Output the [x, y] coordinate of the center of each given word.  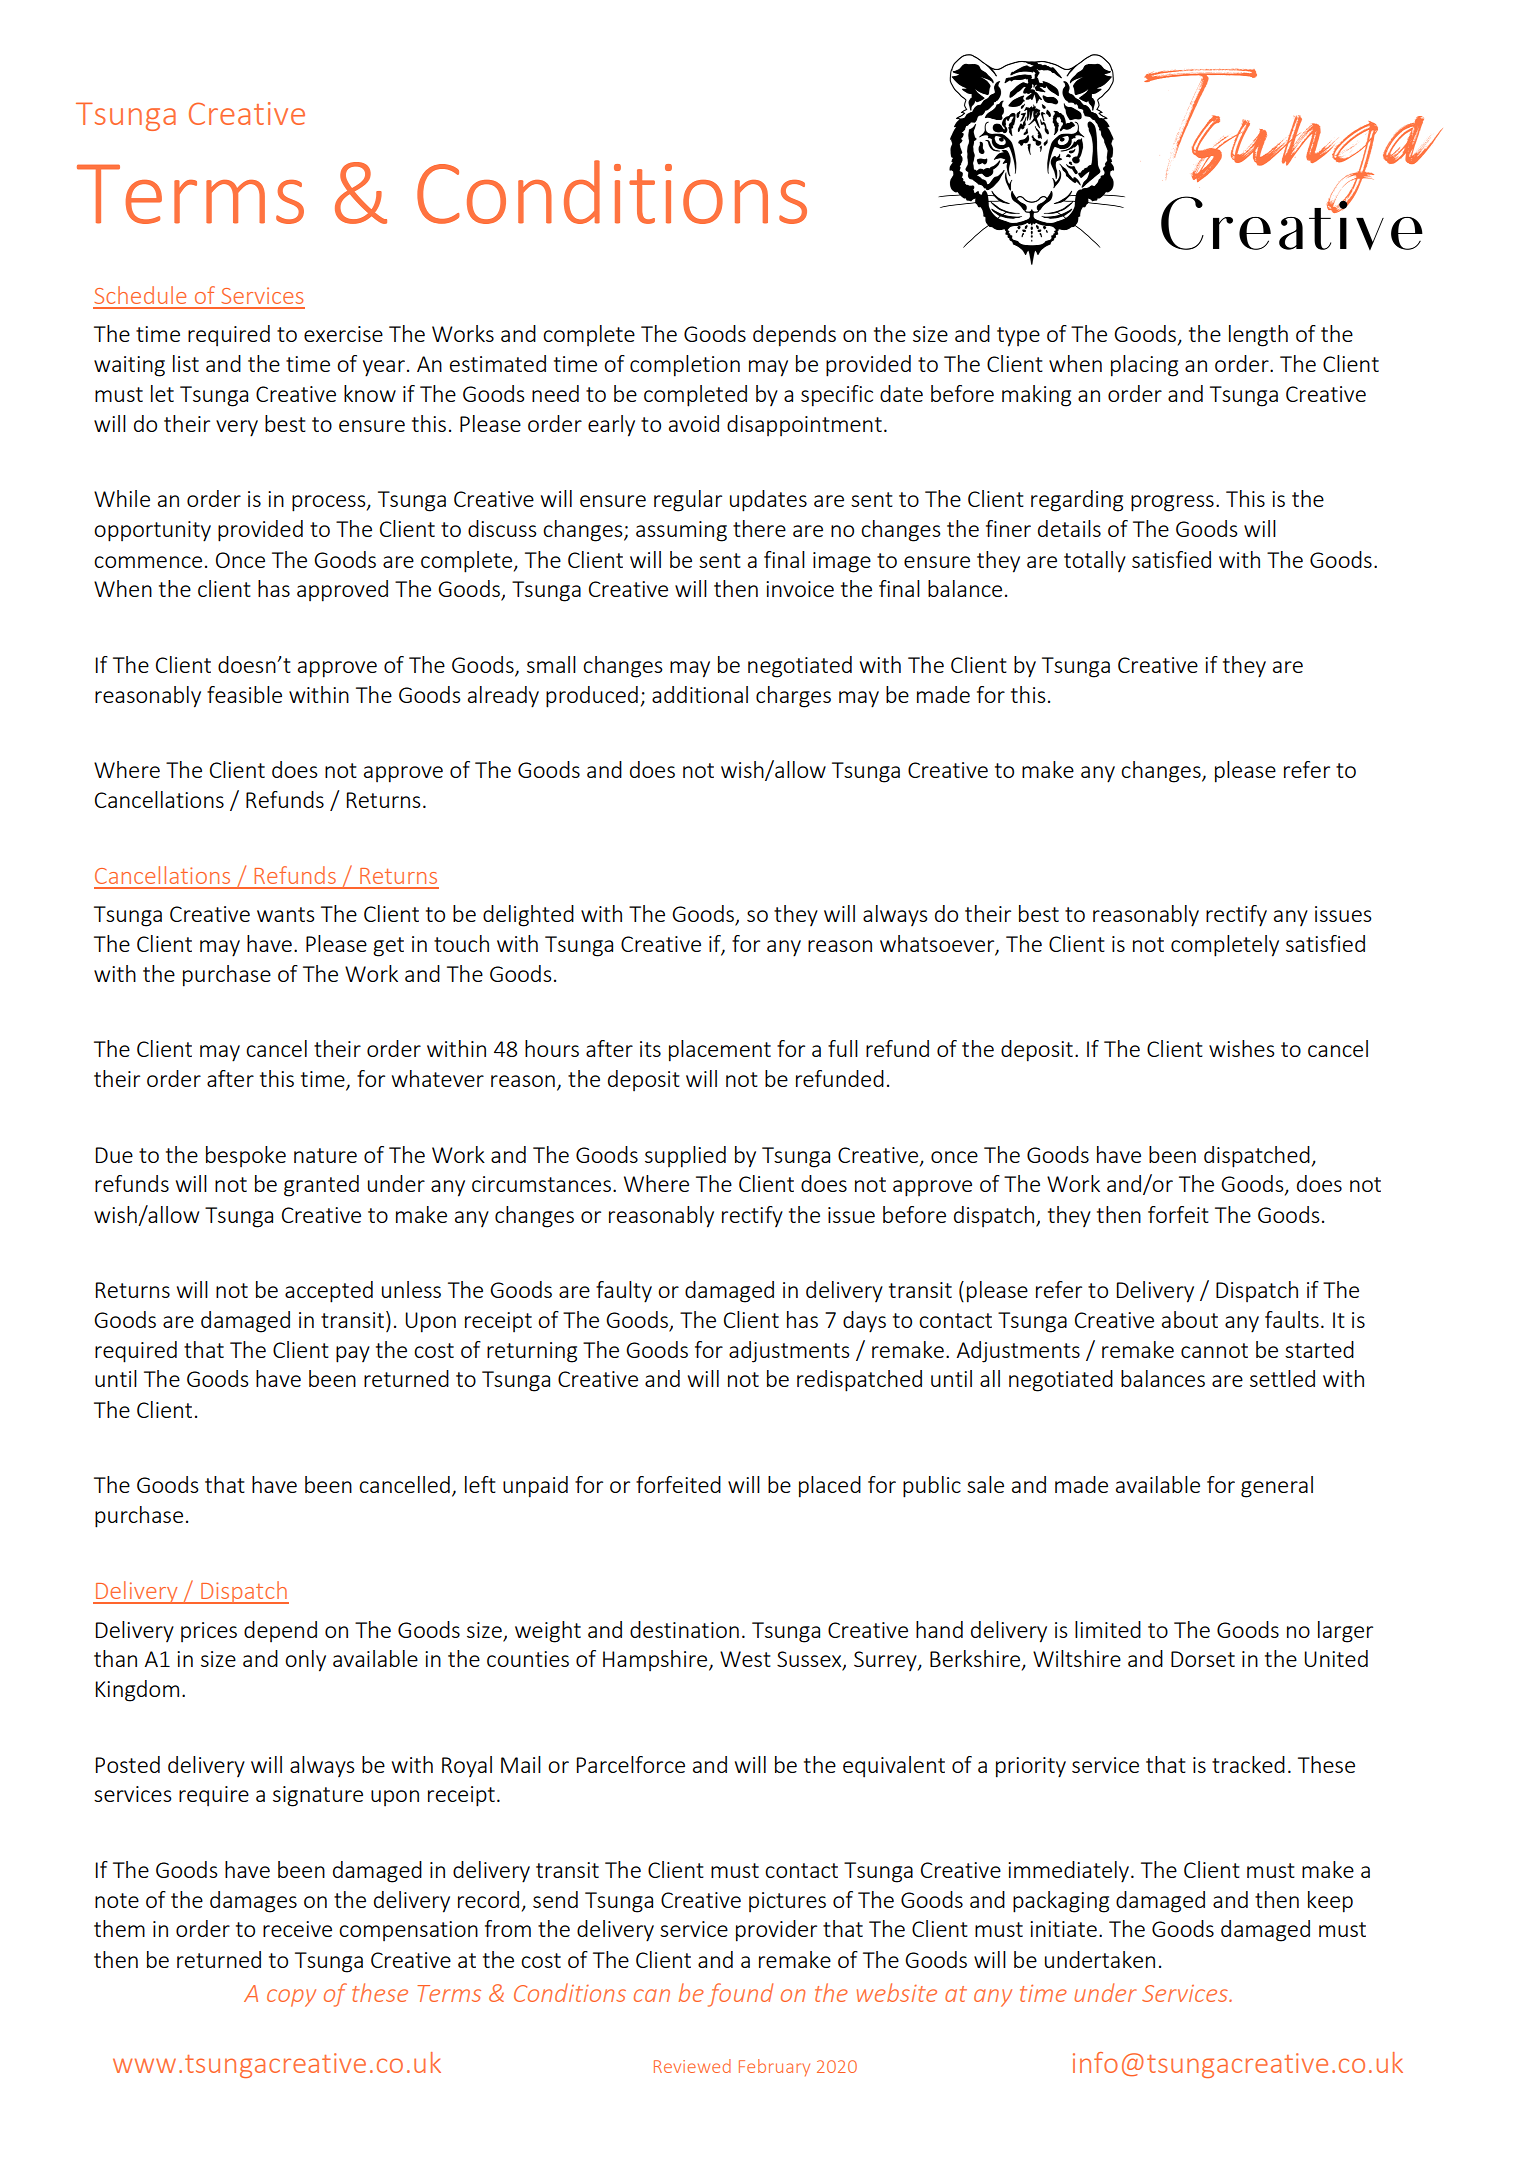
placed [830, 1487]
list [186, 363]
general [1277, 1487]
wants [286, 914]
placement [720, 1051]
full [843, 1048]
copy [291, 1998]
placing [1144, 366]
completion [685, 366]
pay [353, 1354]
